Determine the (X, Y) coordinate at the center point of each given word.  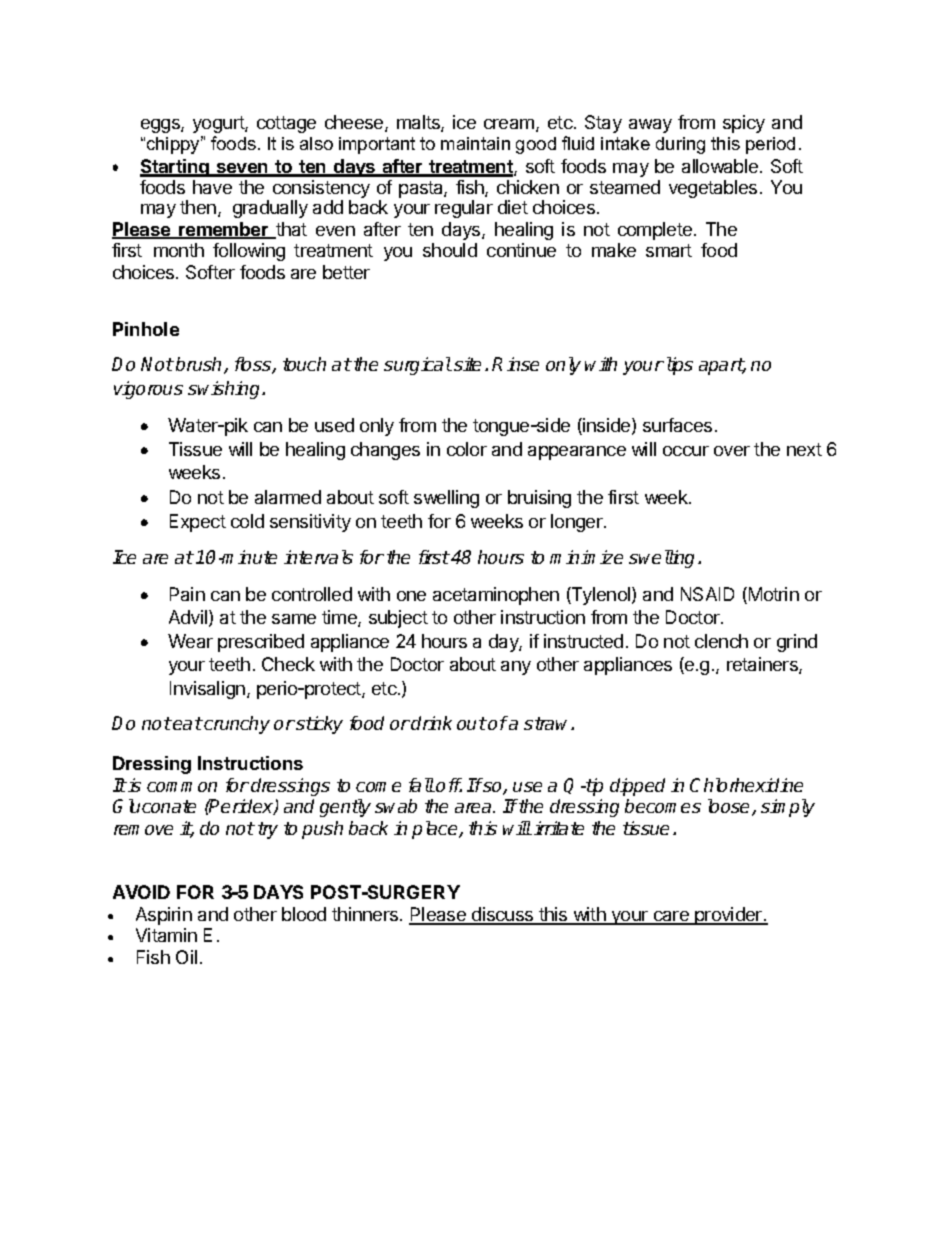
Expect (198, 523)
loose (730, 807)
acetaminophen (496, 596)
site (467, 364)
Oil (186, 957)
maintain (475, 143)
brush (200, 365)
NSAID (707, 594)
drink (431, 723)
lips (680, 366)
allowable (720, 166)
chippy (175, 145)
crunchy (236, 725)
